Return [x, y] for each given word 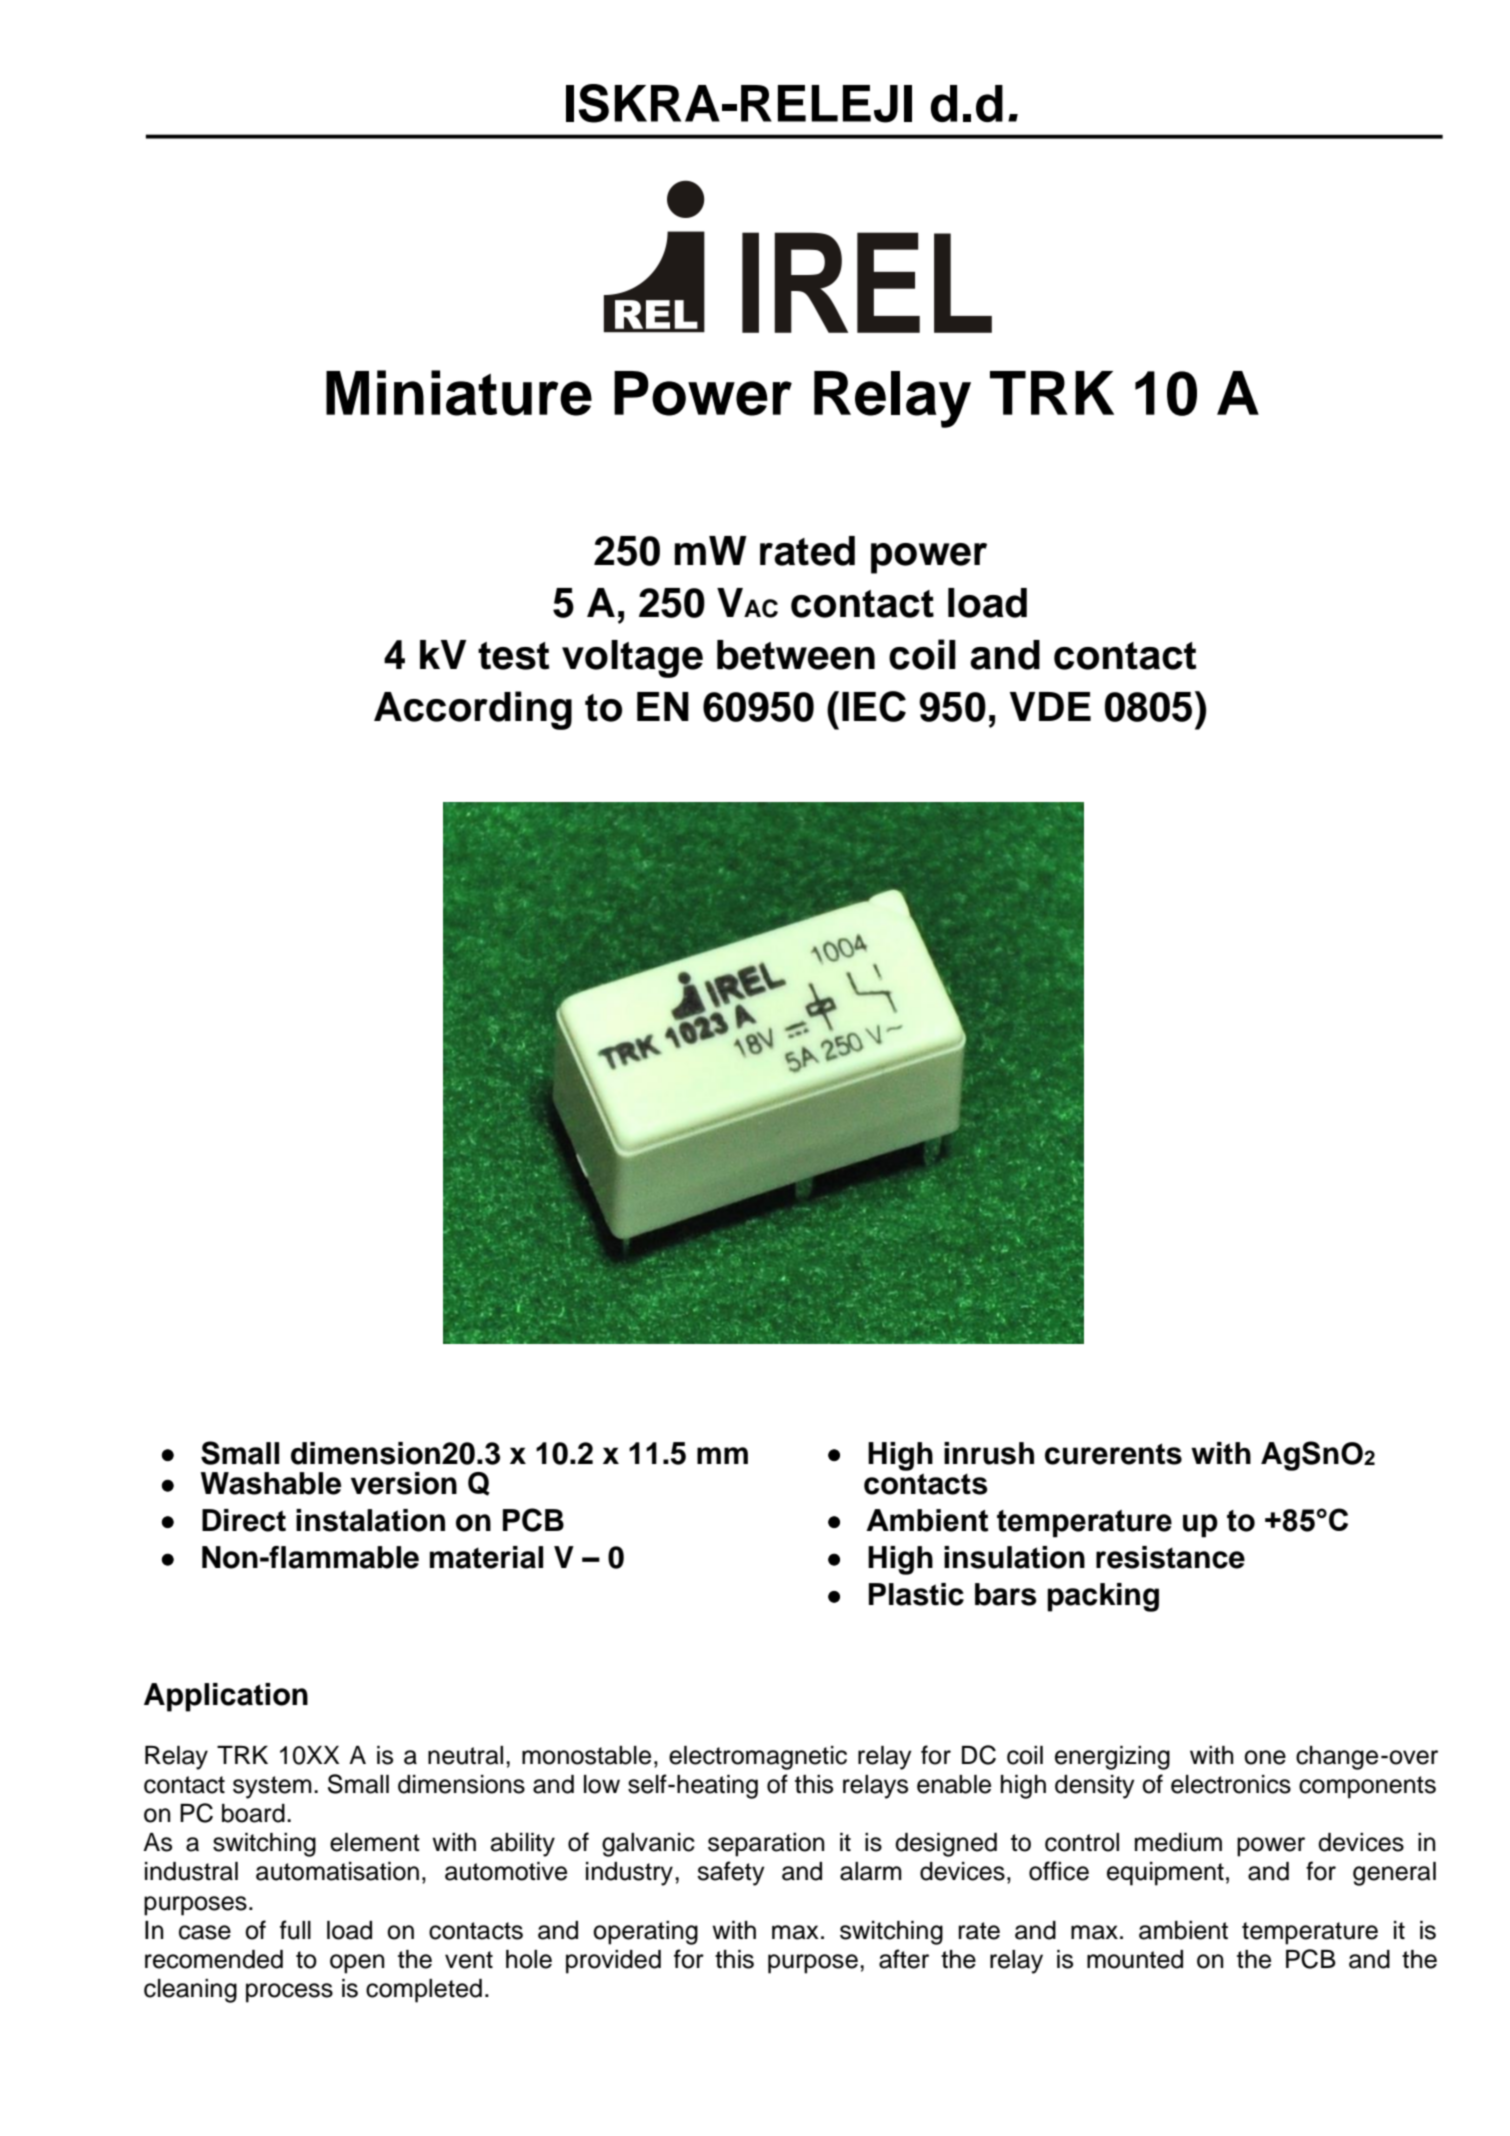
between [796, 655]
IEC [874, 706]
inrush [989, 1453]
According [473, 710]
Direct [244, 1520]
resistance [1170, 1557]
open [357, 1964]
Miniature [459, 393]
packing [1103, 1597]
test [514, 656]
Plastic [916, 1594]
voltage [632, 659]
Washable [271, 1483]
